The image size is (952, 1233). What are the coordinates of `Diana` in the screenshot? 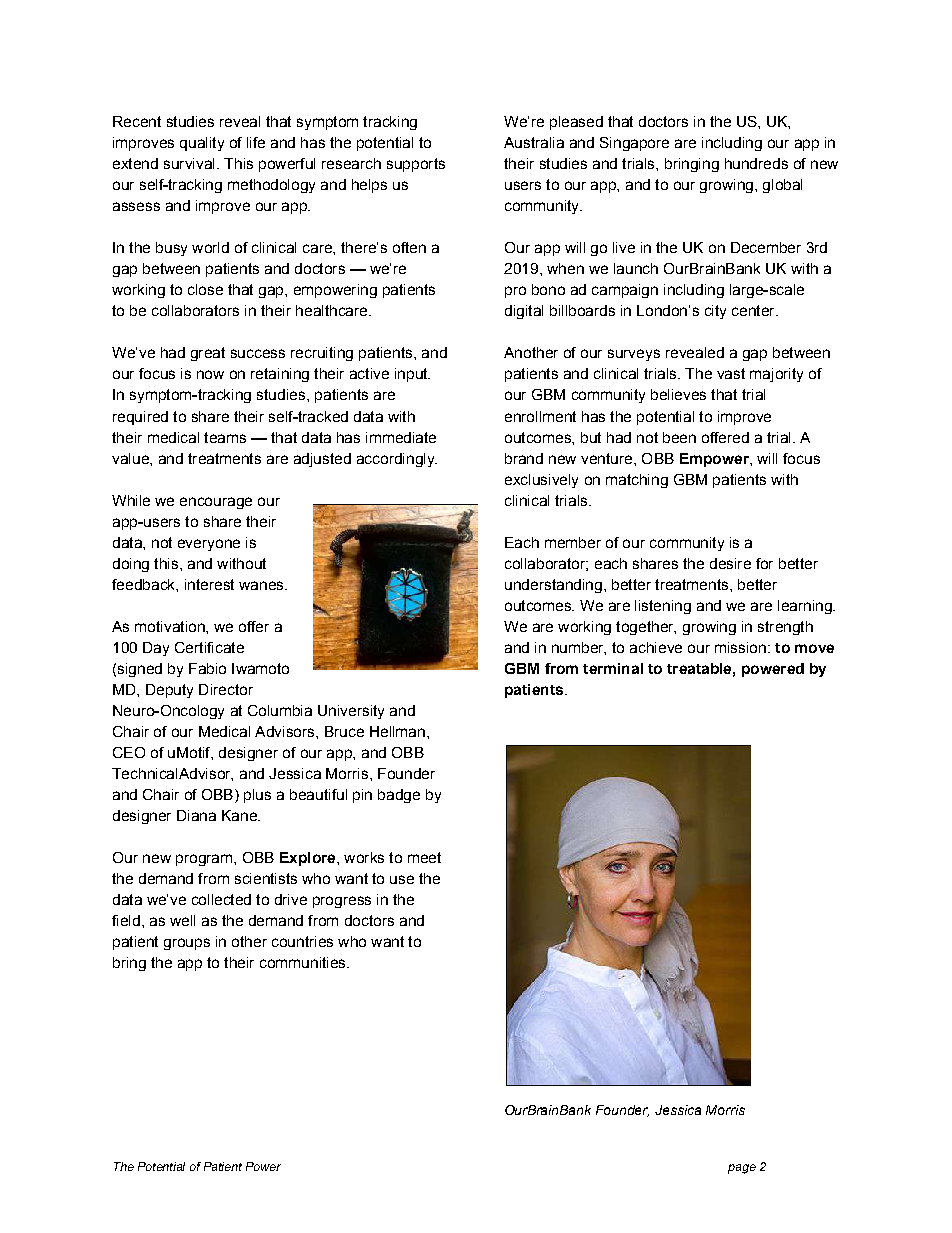 It's located at (196, 815).
